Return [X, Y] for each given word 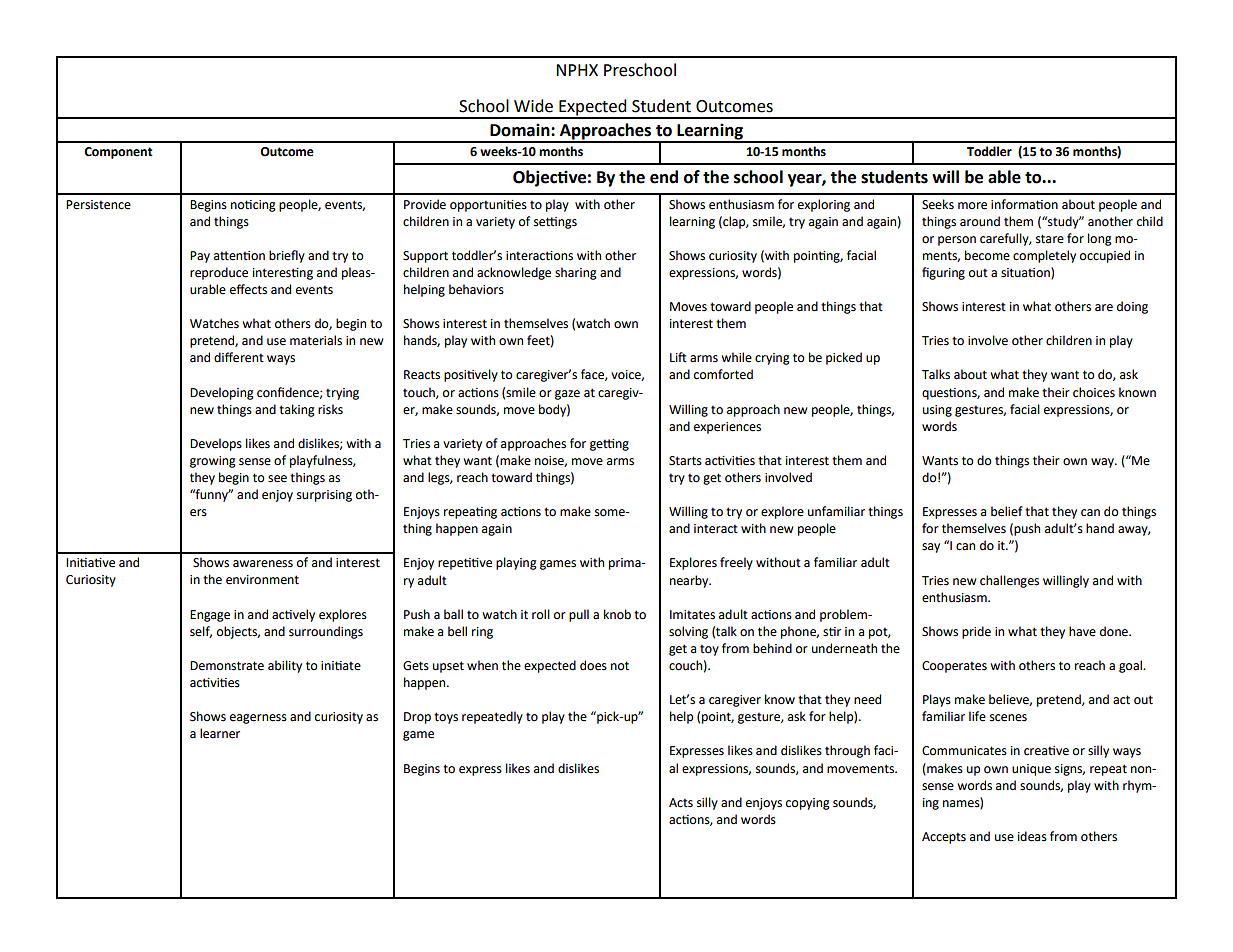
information [1024, 204]
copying [808, 804]
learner [220, 733]
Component [118, 153]
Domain [521, 130]
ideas [1032, 836]
